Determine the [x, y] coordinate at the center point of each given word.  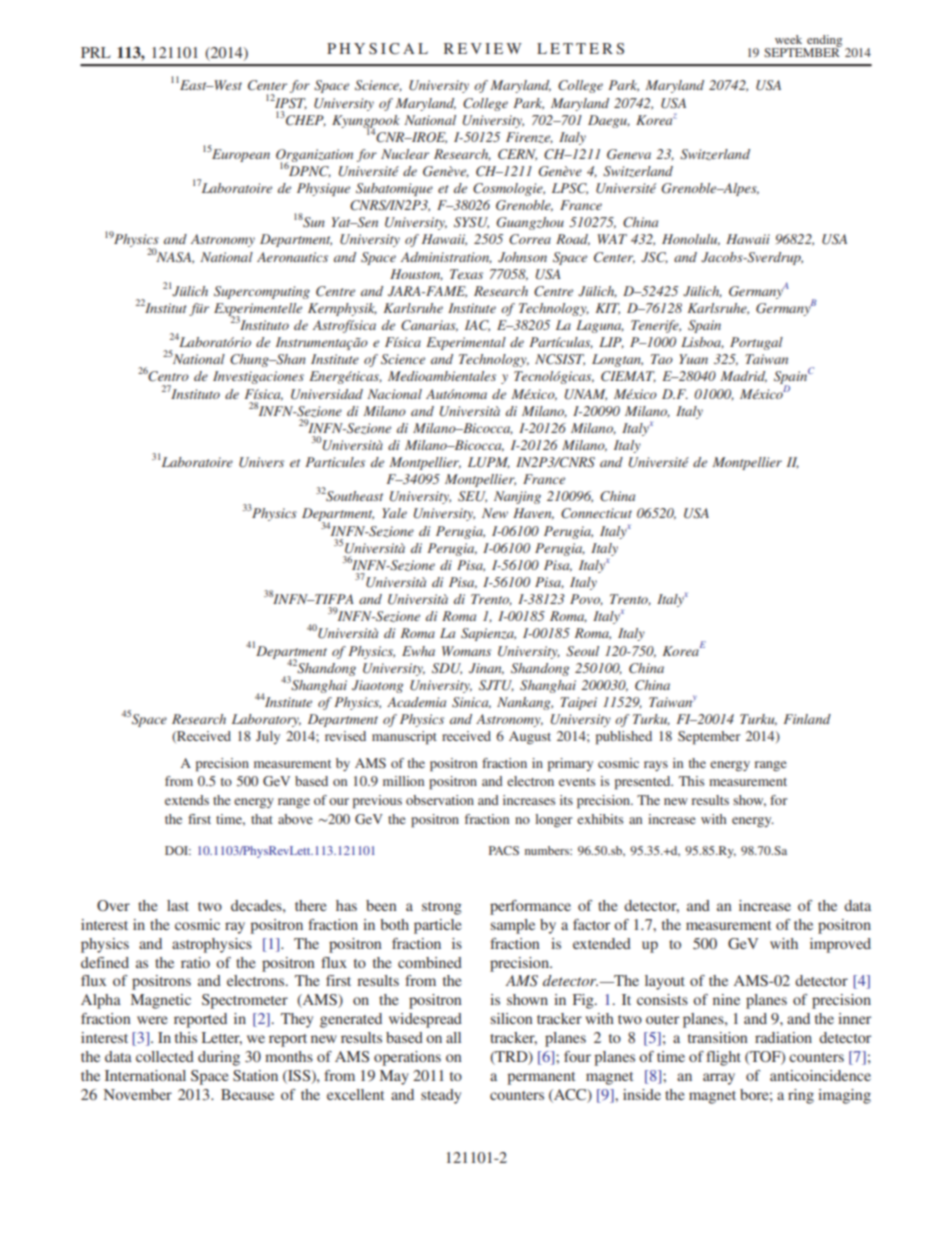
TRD [511, 1057]
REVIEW [483, 48]
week [788, 39]
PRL [96, 52]
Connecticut [596, 513]
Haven [533, 514]
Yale [394, 513]
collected [165, 1056]
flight [723, 1058]
